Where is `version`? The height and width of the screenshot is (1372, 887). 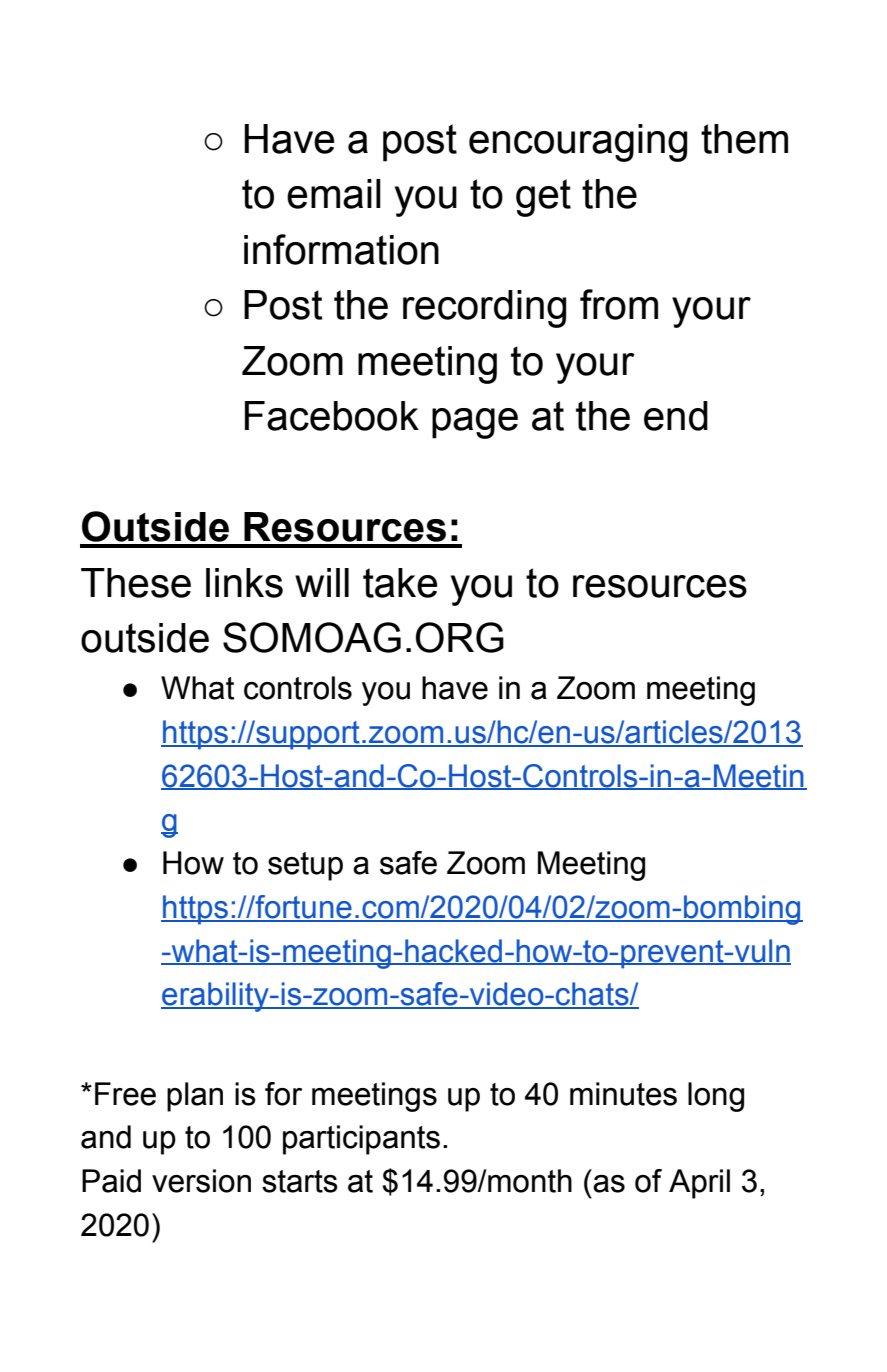
version is located at coordinates (201, 1181).
